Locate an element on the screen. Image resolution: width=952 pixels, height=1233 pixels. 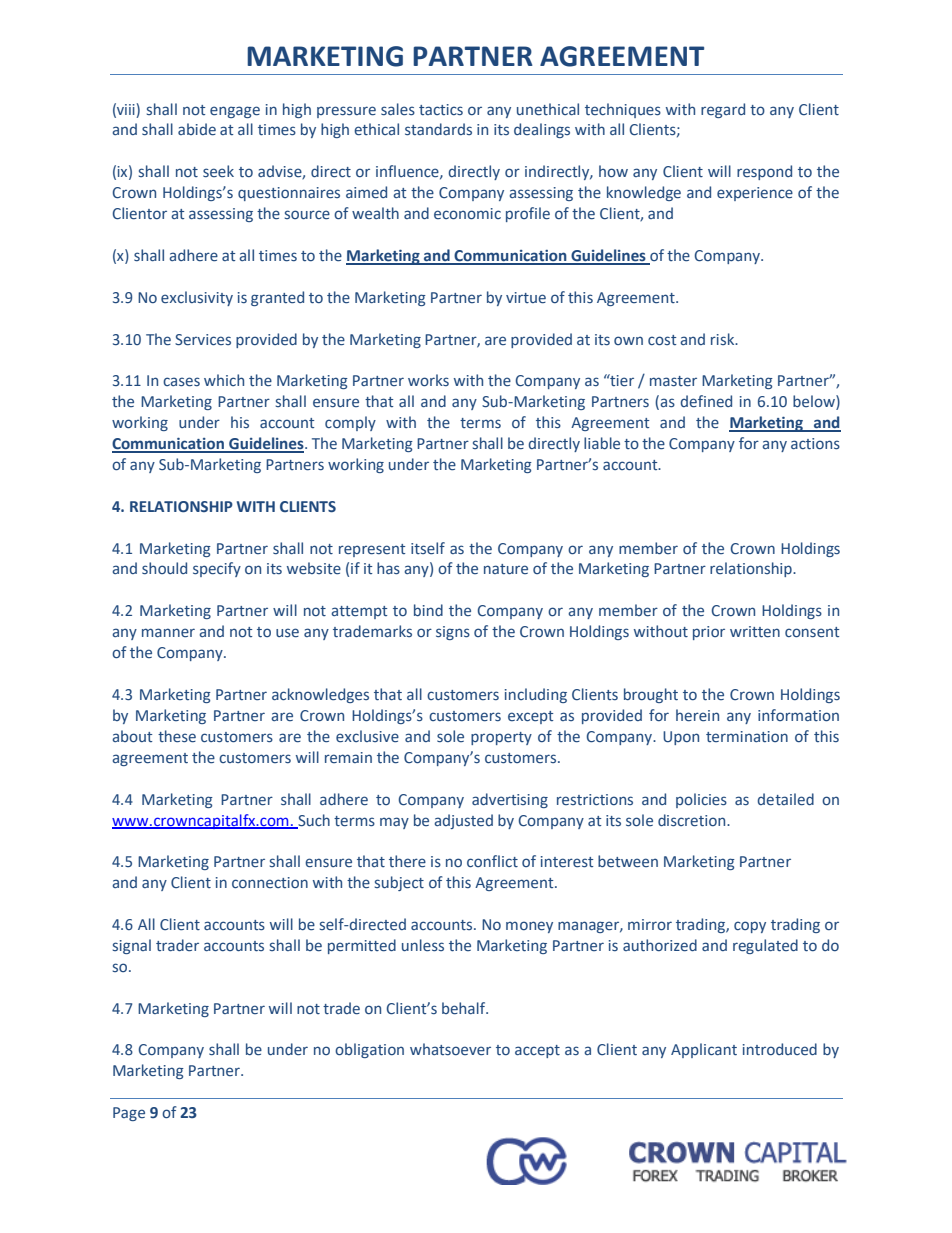
copy is located at coordinates (750, 927).
